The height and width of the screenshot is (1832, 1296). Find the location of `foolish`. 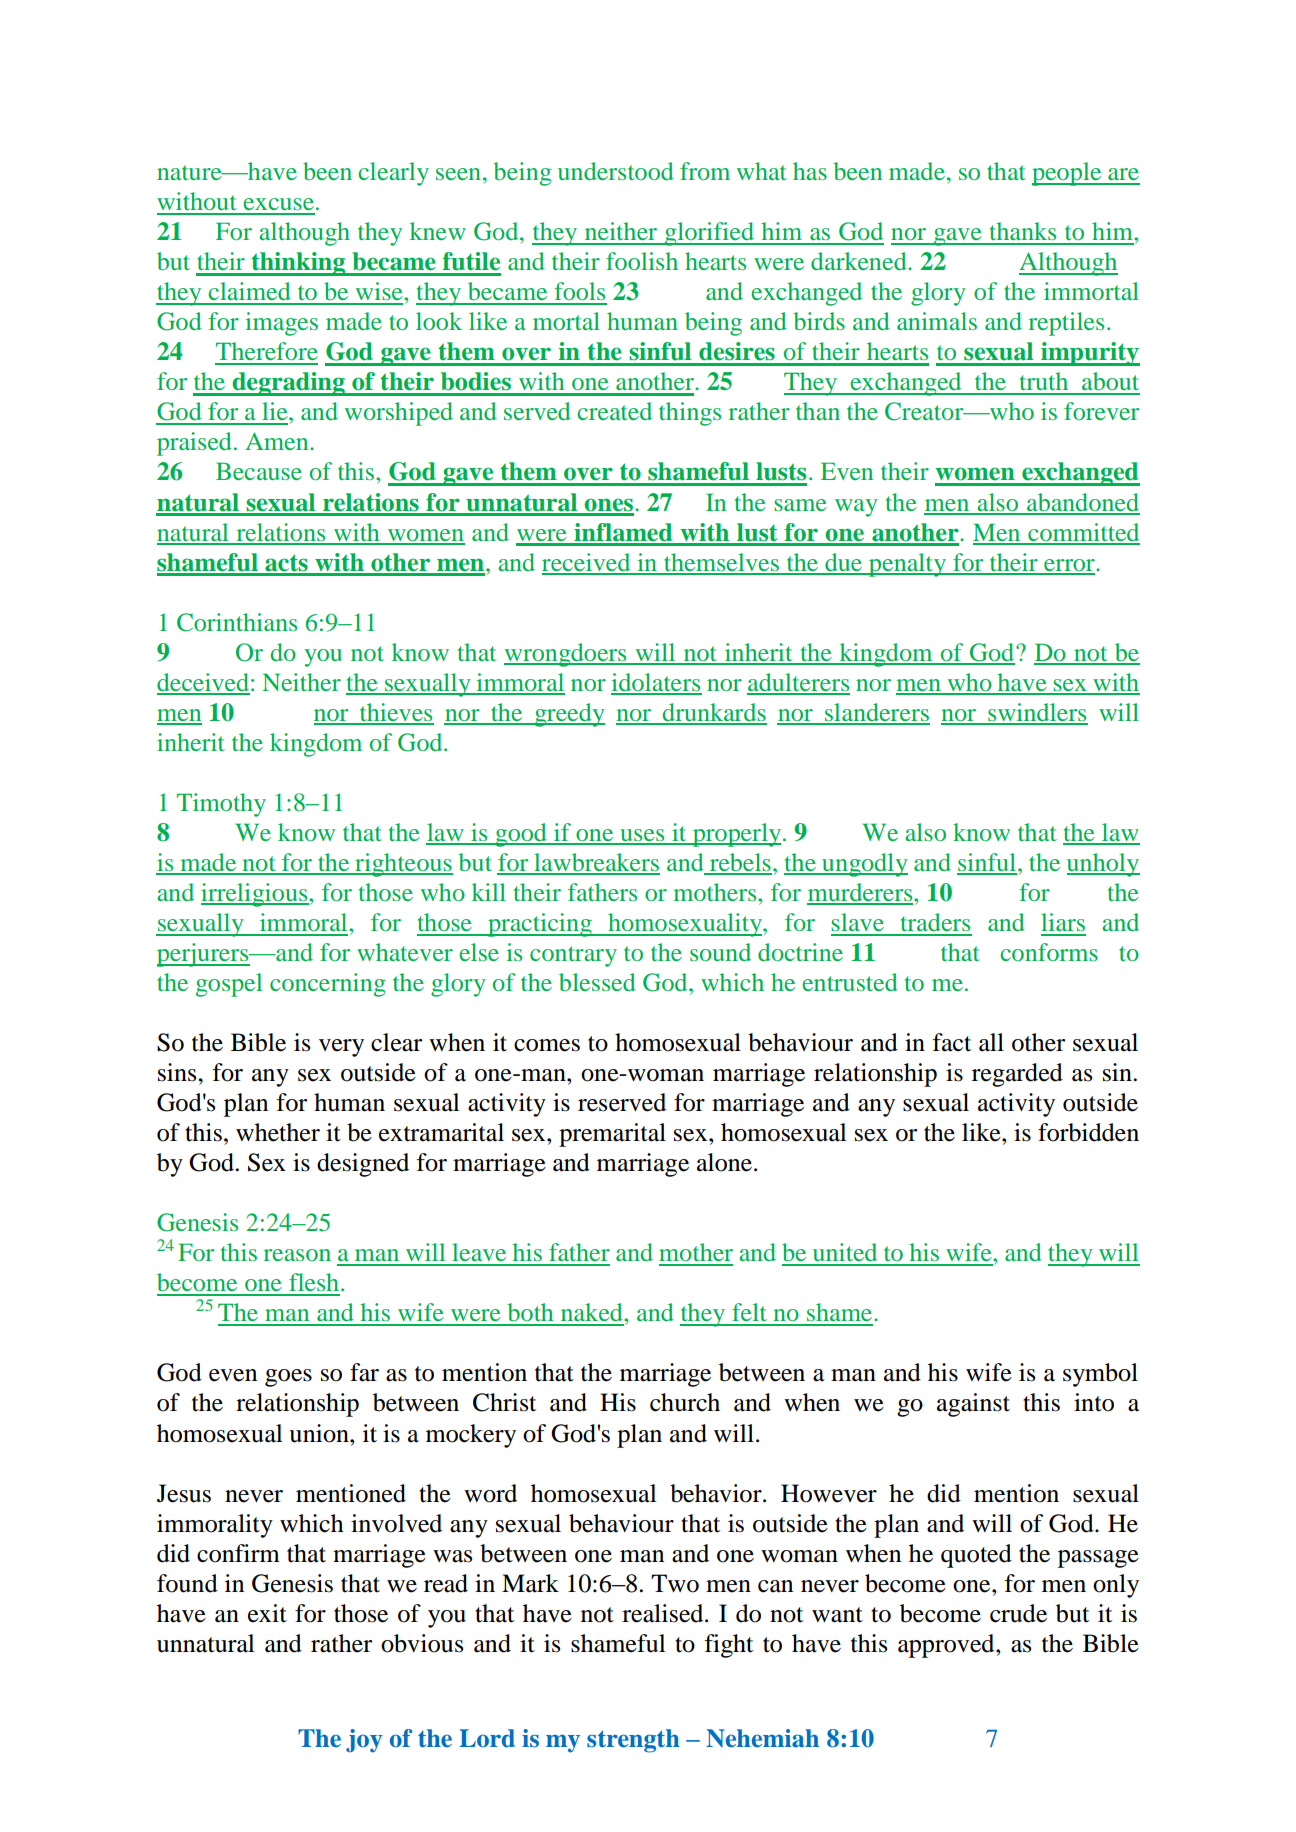

foolish is located at coordinates (642, 261).
